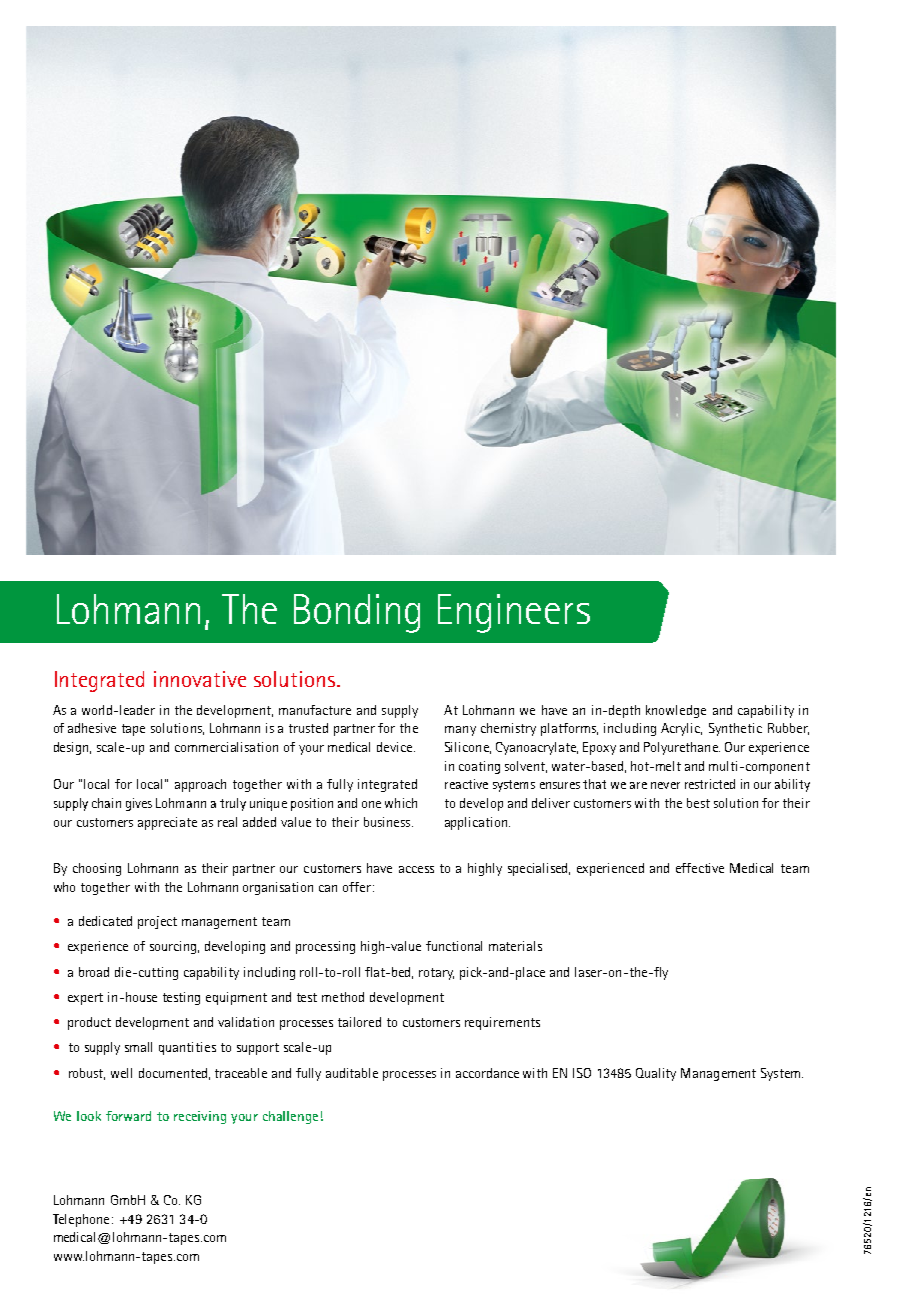 Image resolution: width=924 pixels, height=1308 pixels. Describe the element at coordinates (700, 868) in the screenshot. I see `effective` at that location.
